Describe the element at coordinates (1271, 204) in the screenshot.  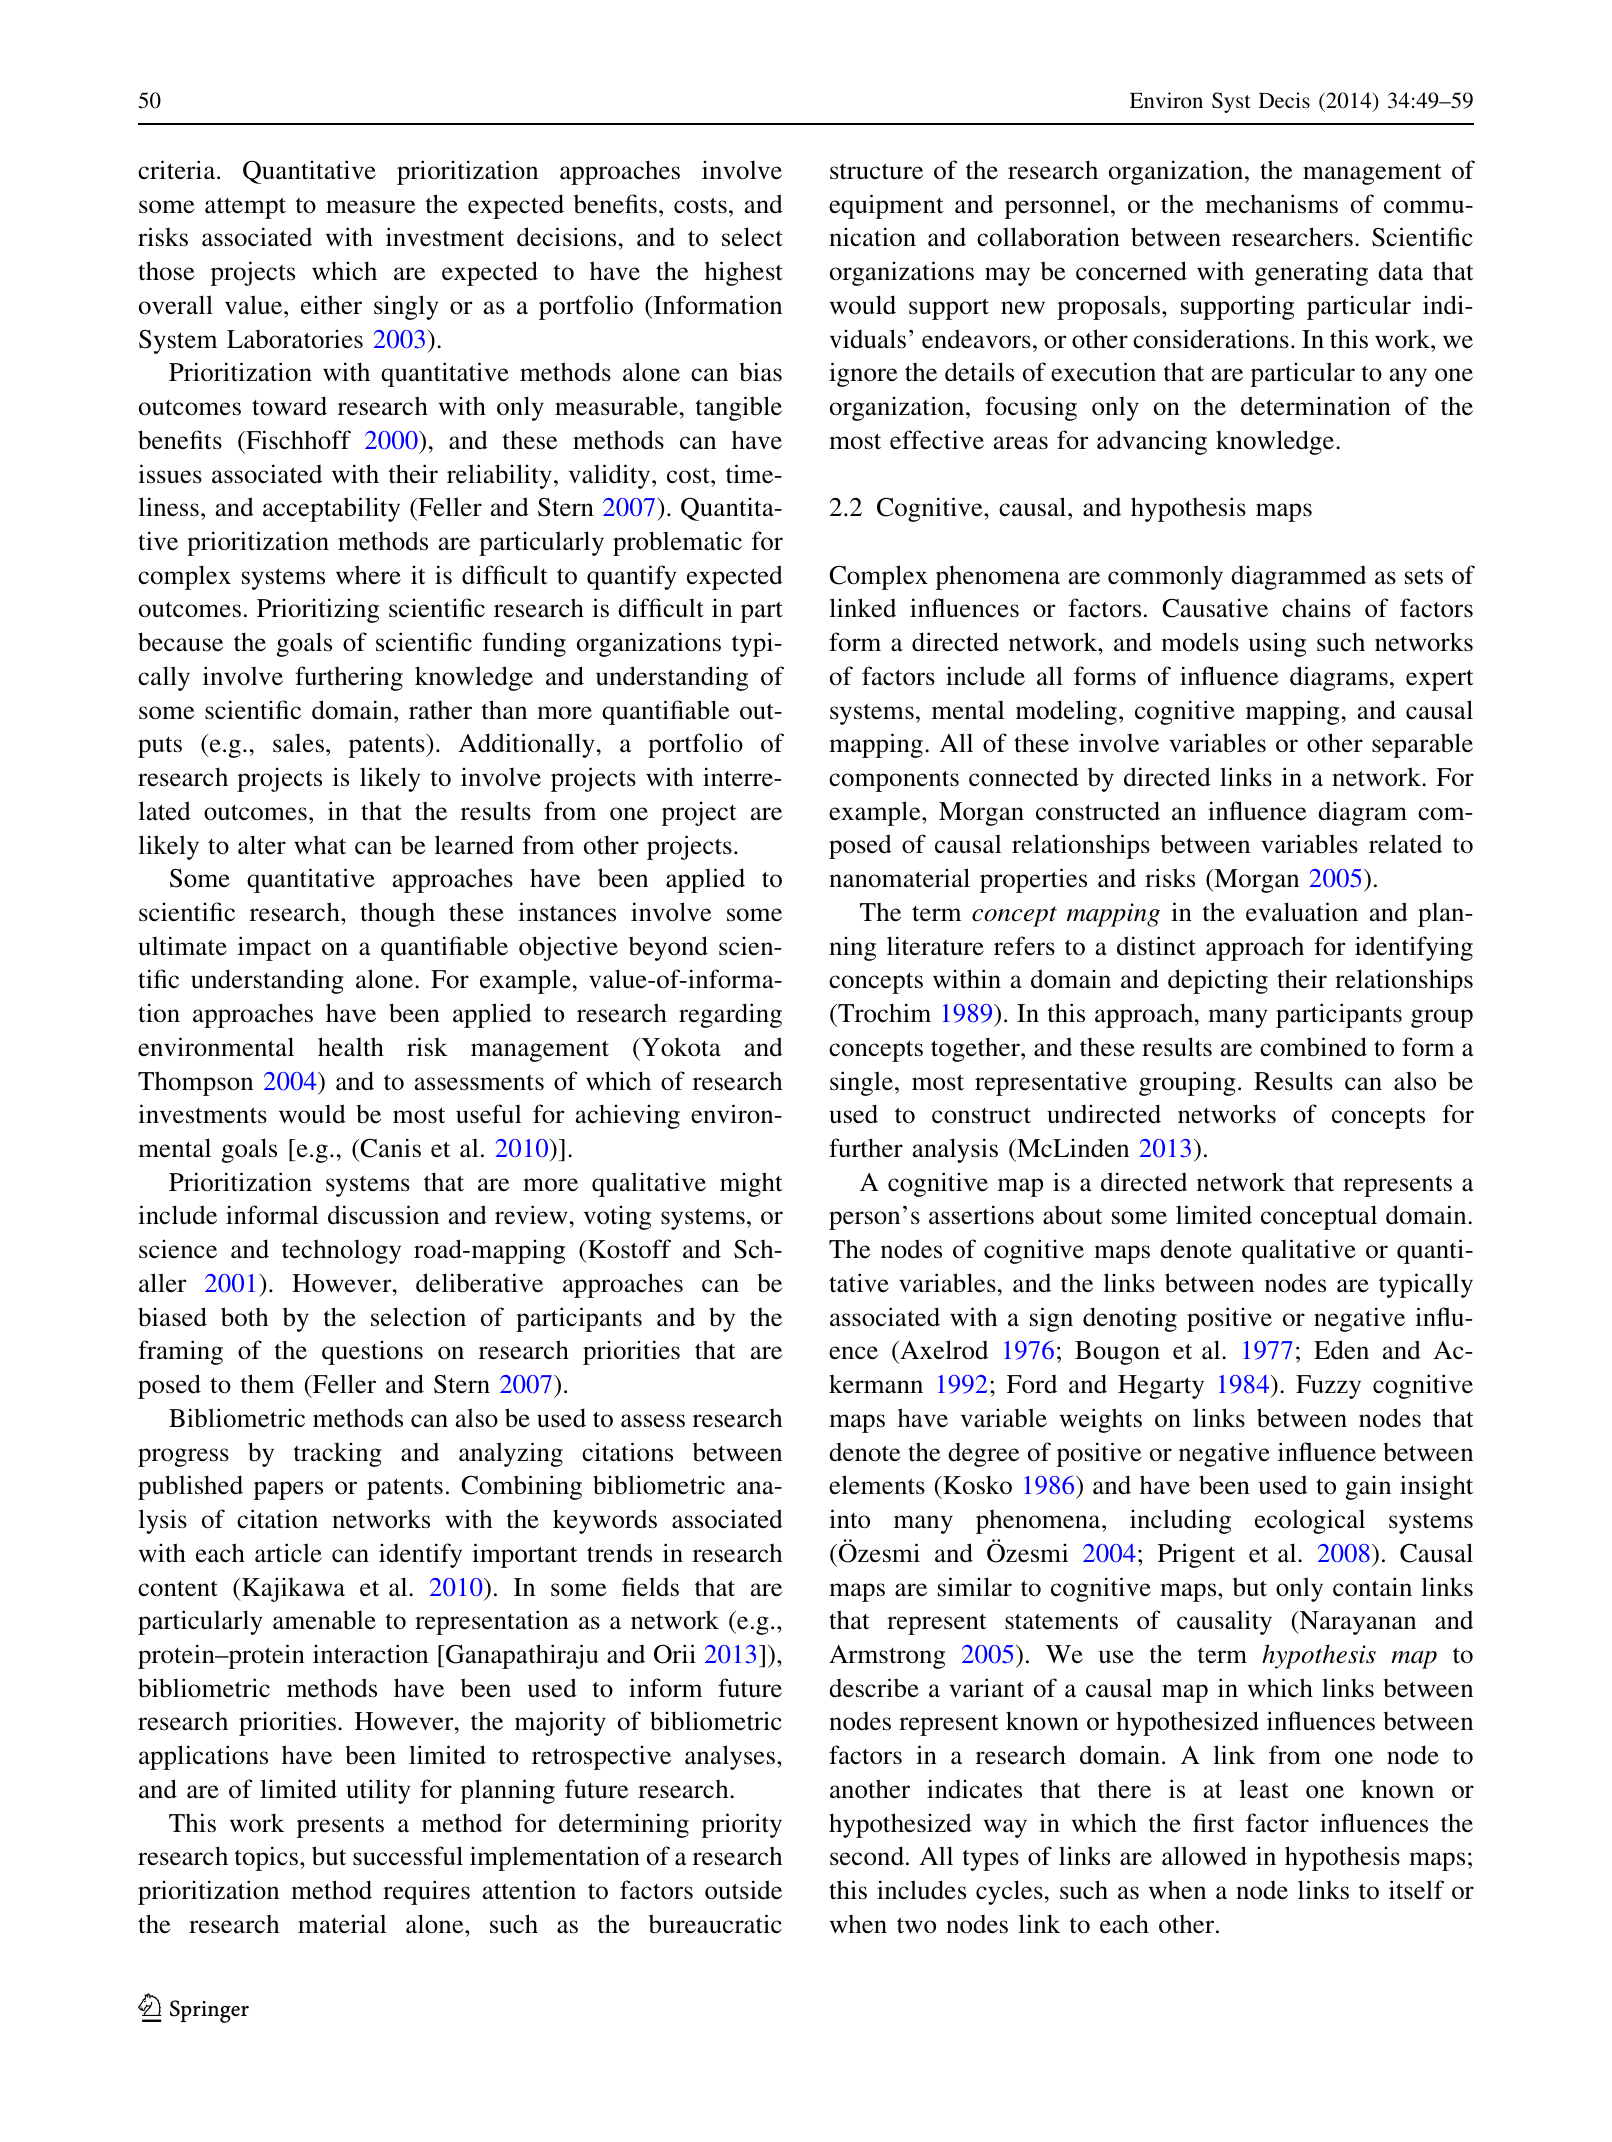
I see `mechanisms` at that location.
